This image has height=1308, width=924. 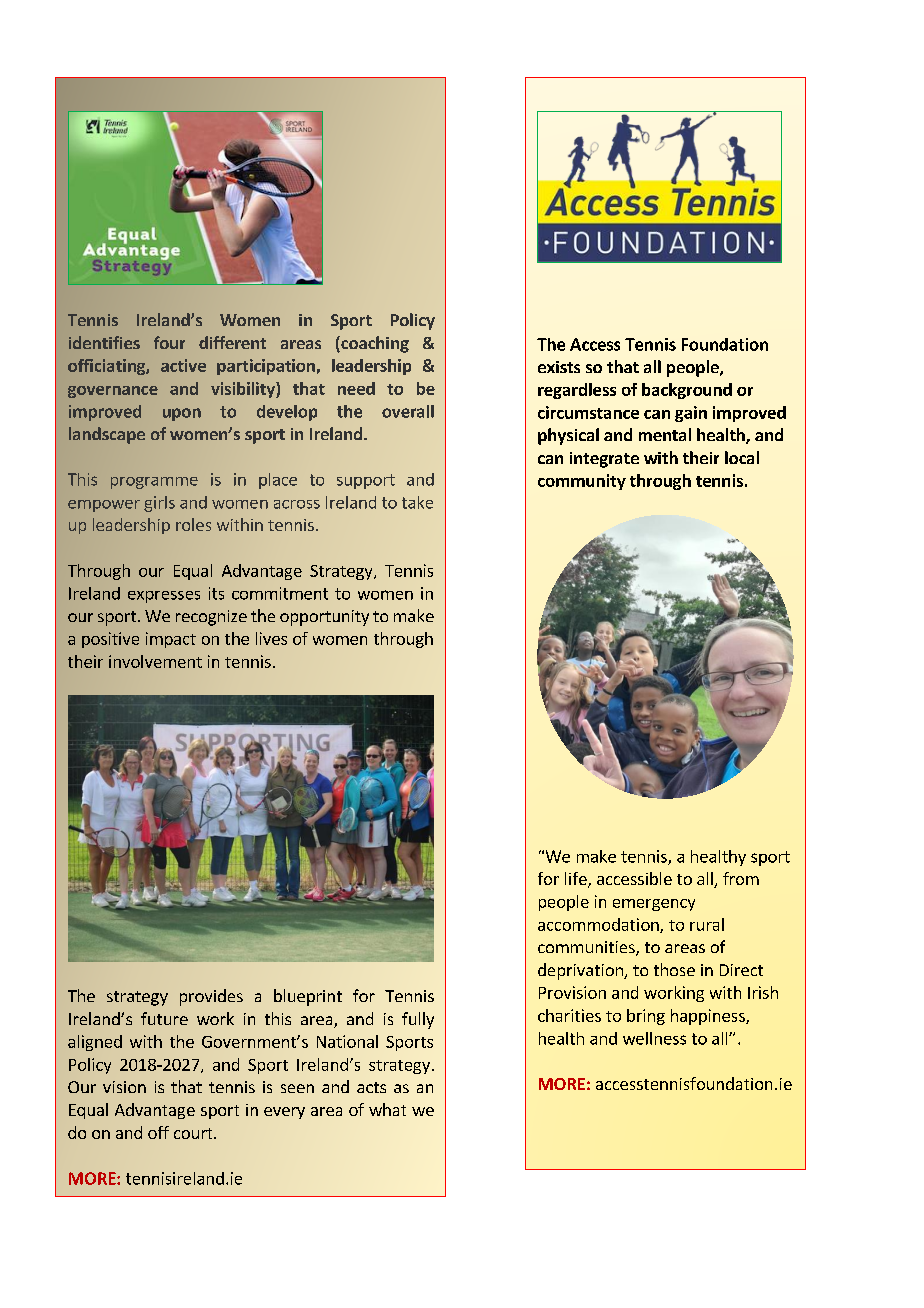 I want to click on coaching, so click(x=374, y=344).
